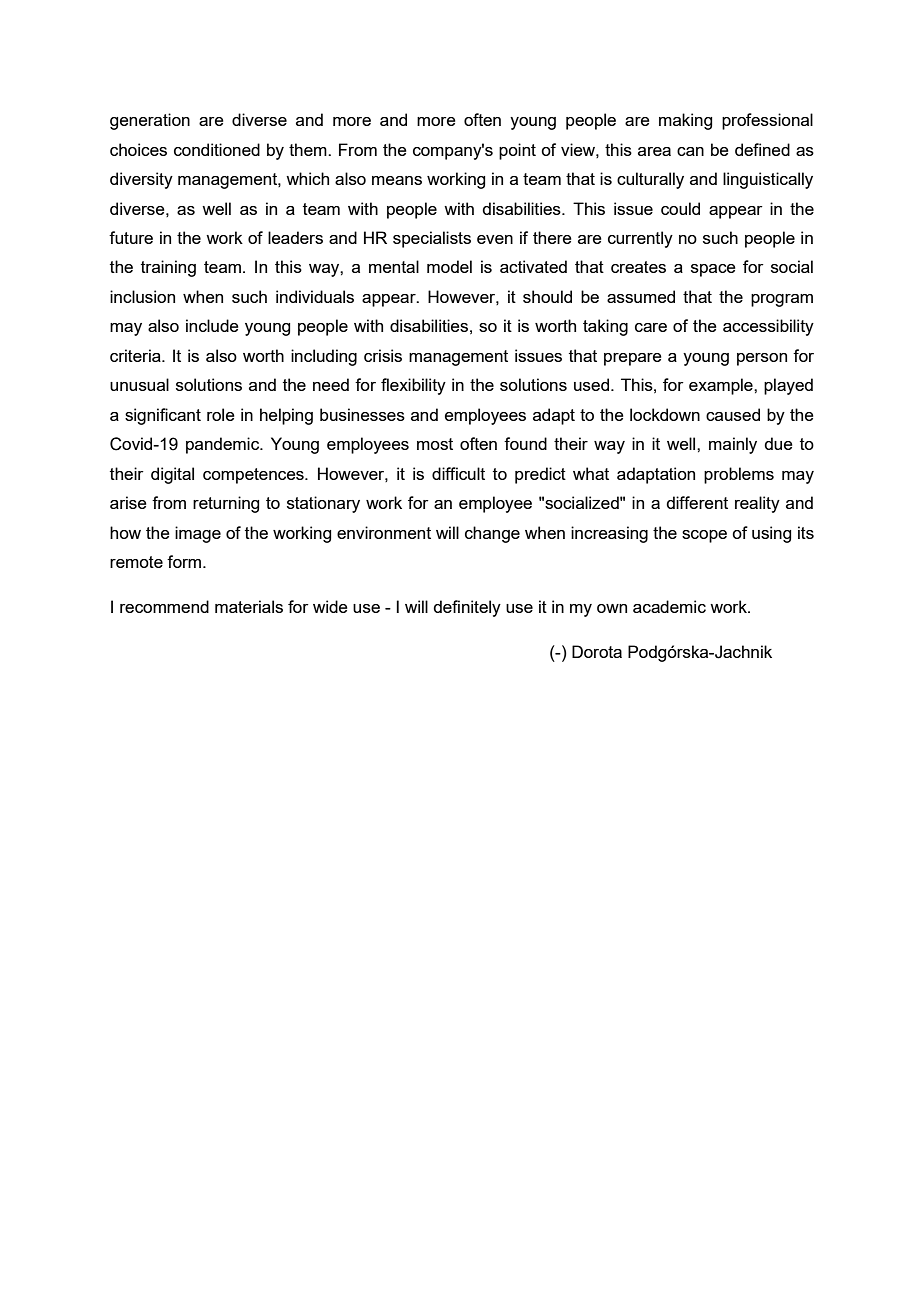 The image size is (924, 1308). What do you see at coordinates (224, 445) in the screenshot?
I see `pandemic` at bounding box center [224, 445].
